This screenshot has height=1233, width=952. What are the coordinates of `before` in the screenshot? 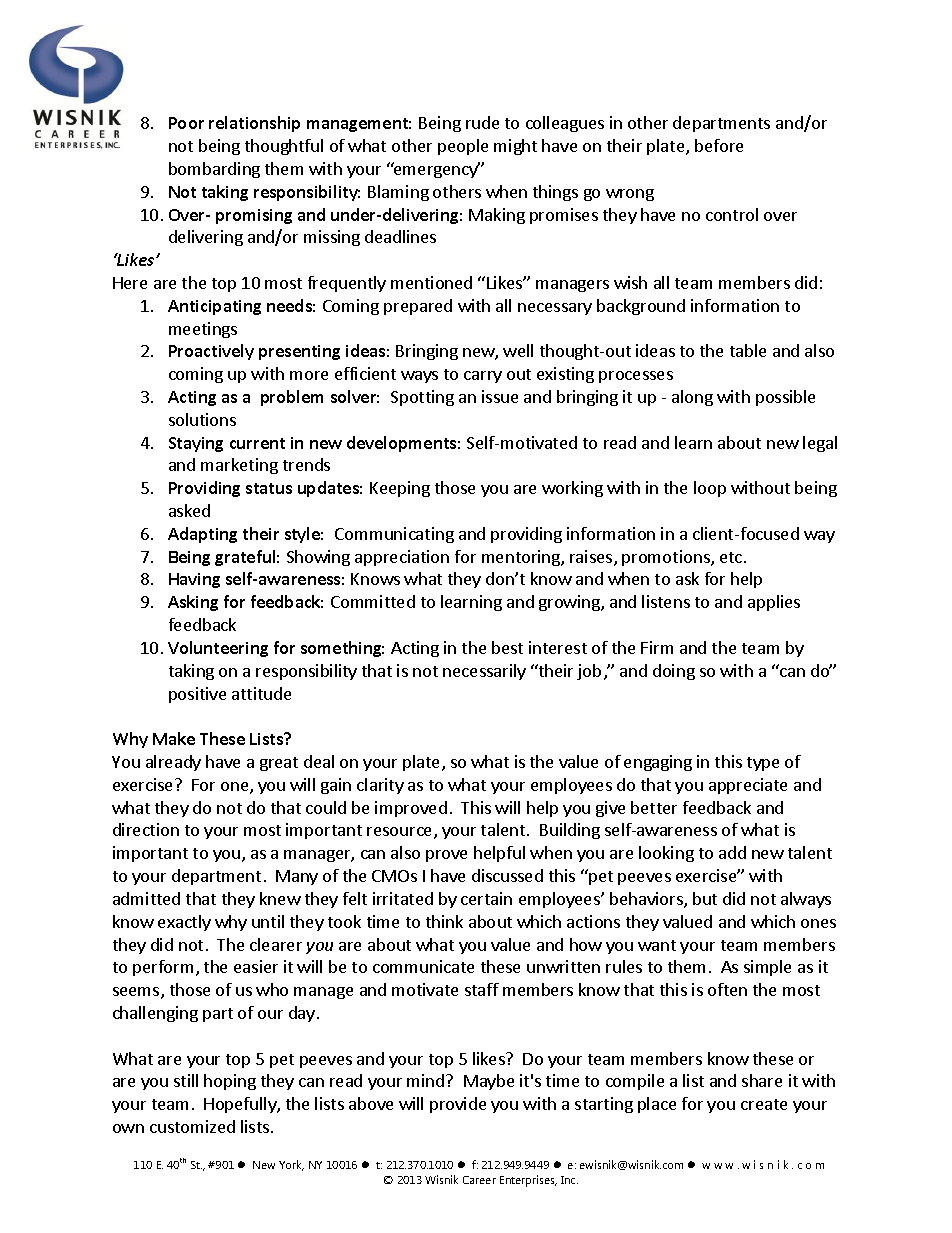 It's located at (719, 145).
